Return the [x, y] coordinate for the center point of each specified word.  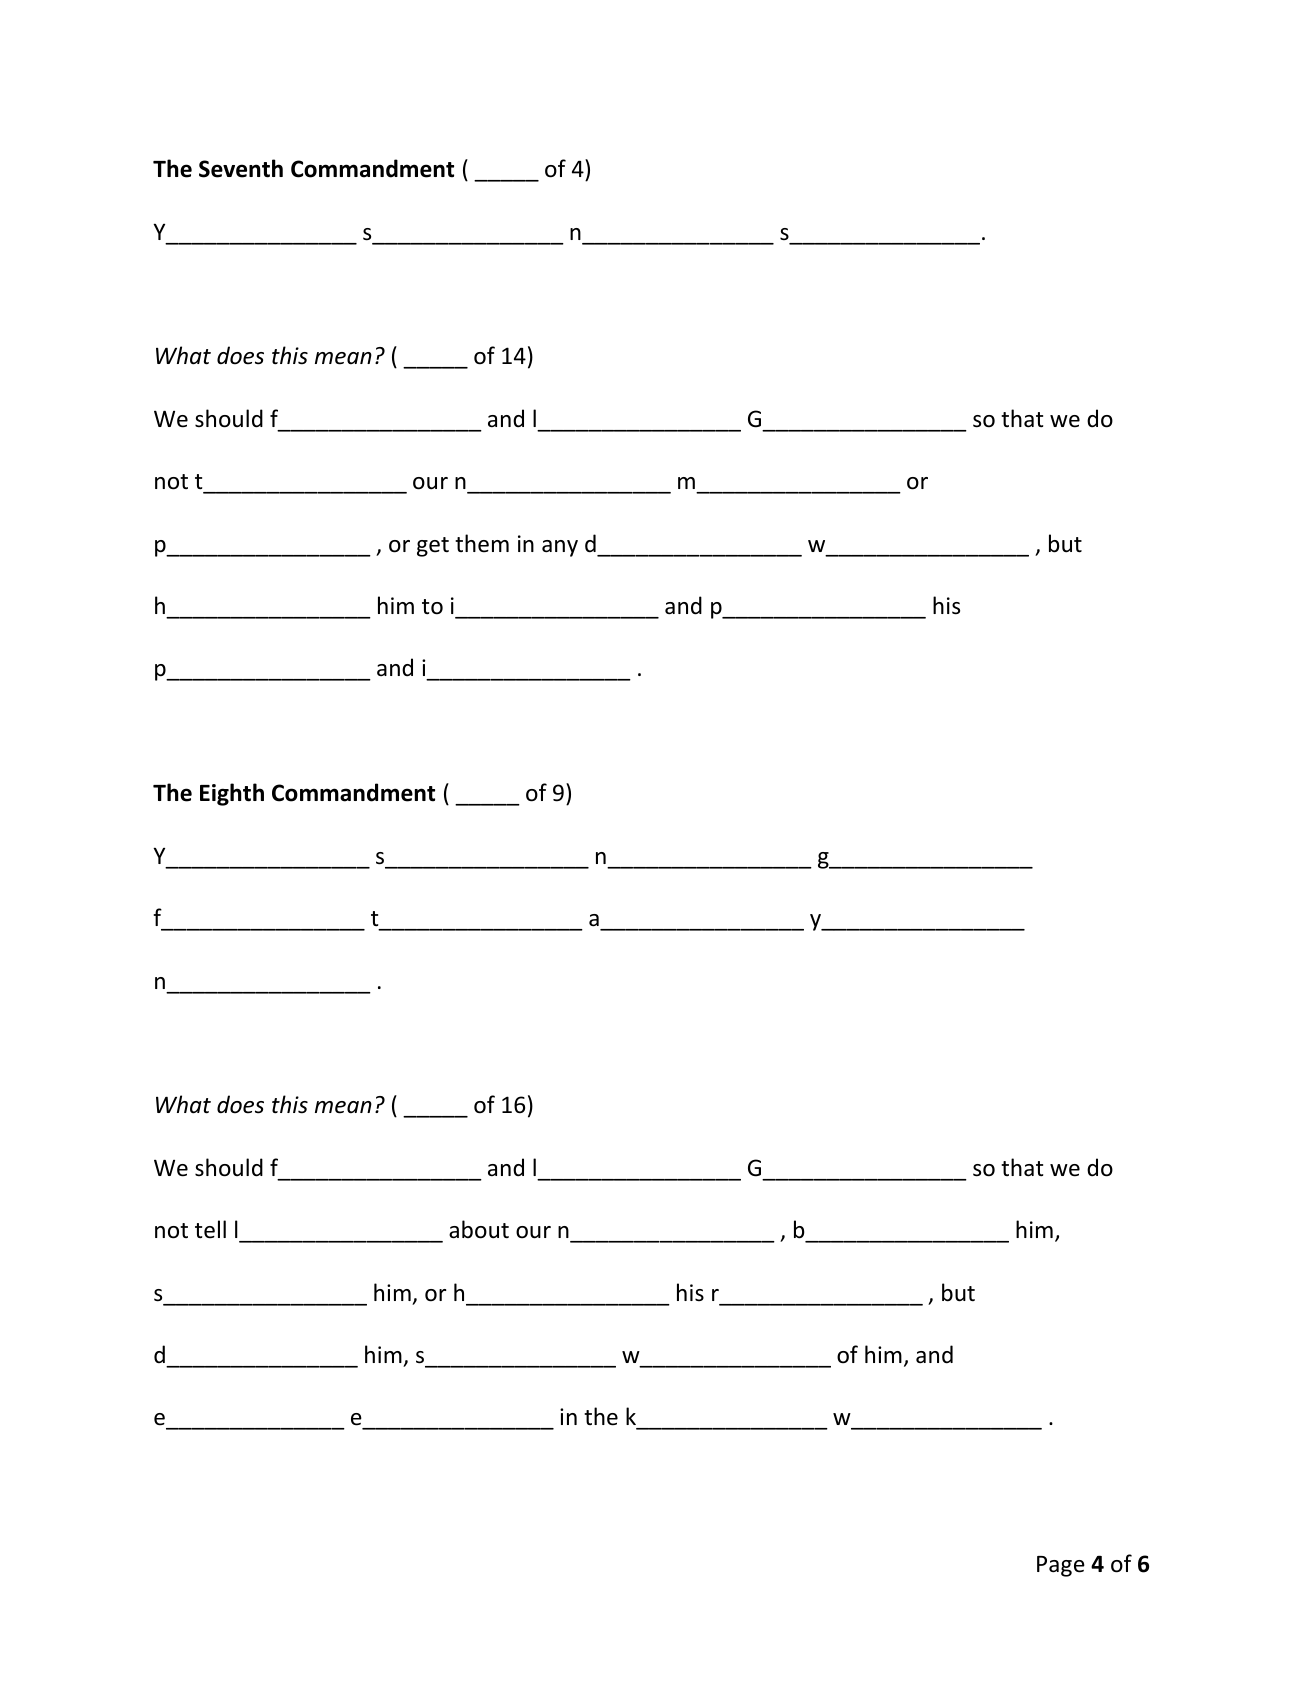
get [433, 547]
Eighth [232, 794]
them [482, 543]
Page [1061, 1566]
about [479, 1229]
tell [210, 1229]
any [560, 548]
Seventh [241, 168]
